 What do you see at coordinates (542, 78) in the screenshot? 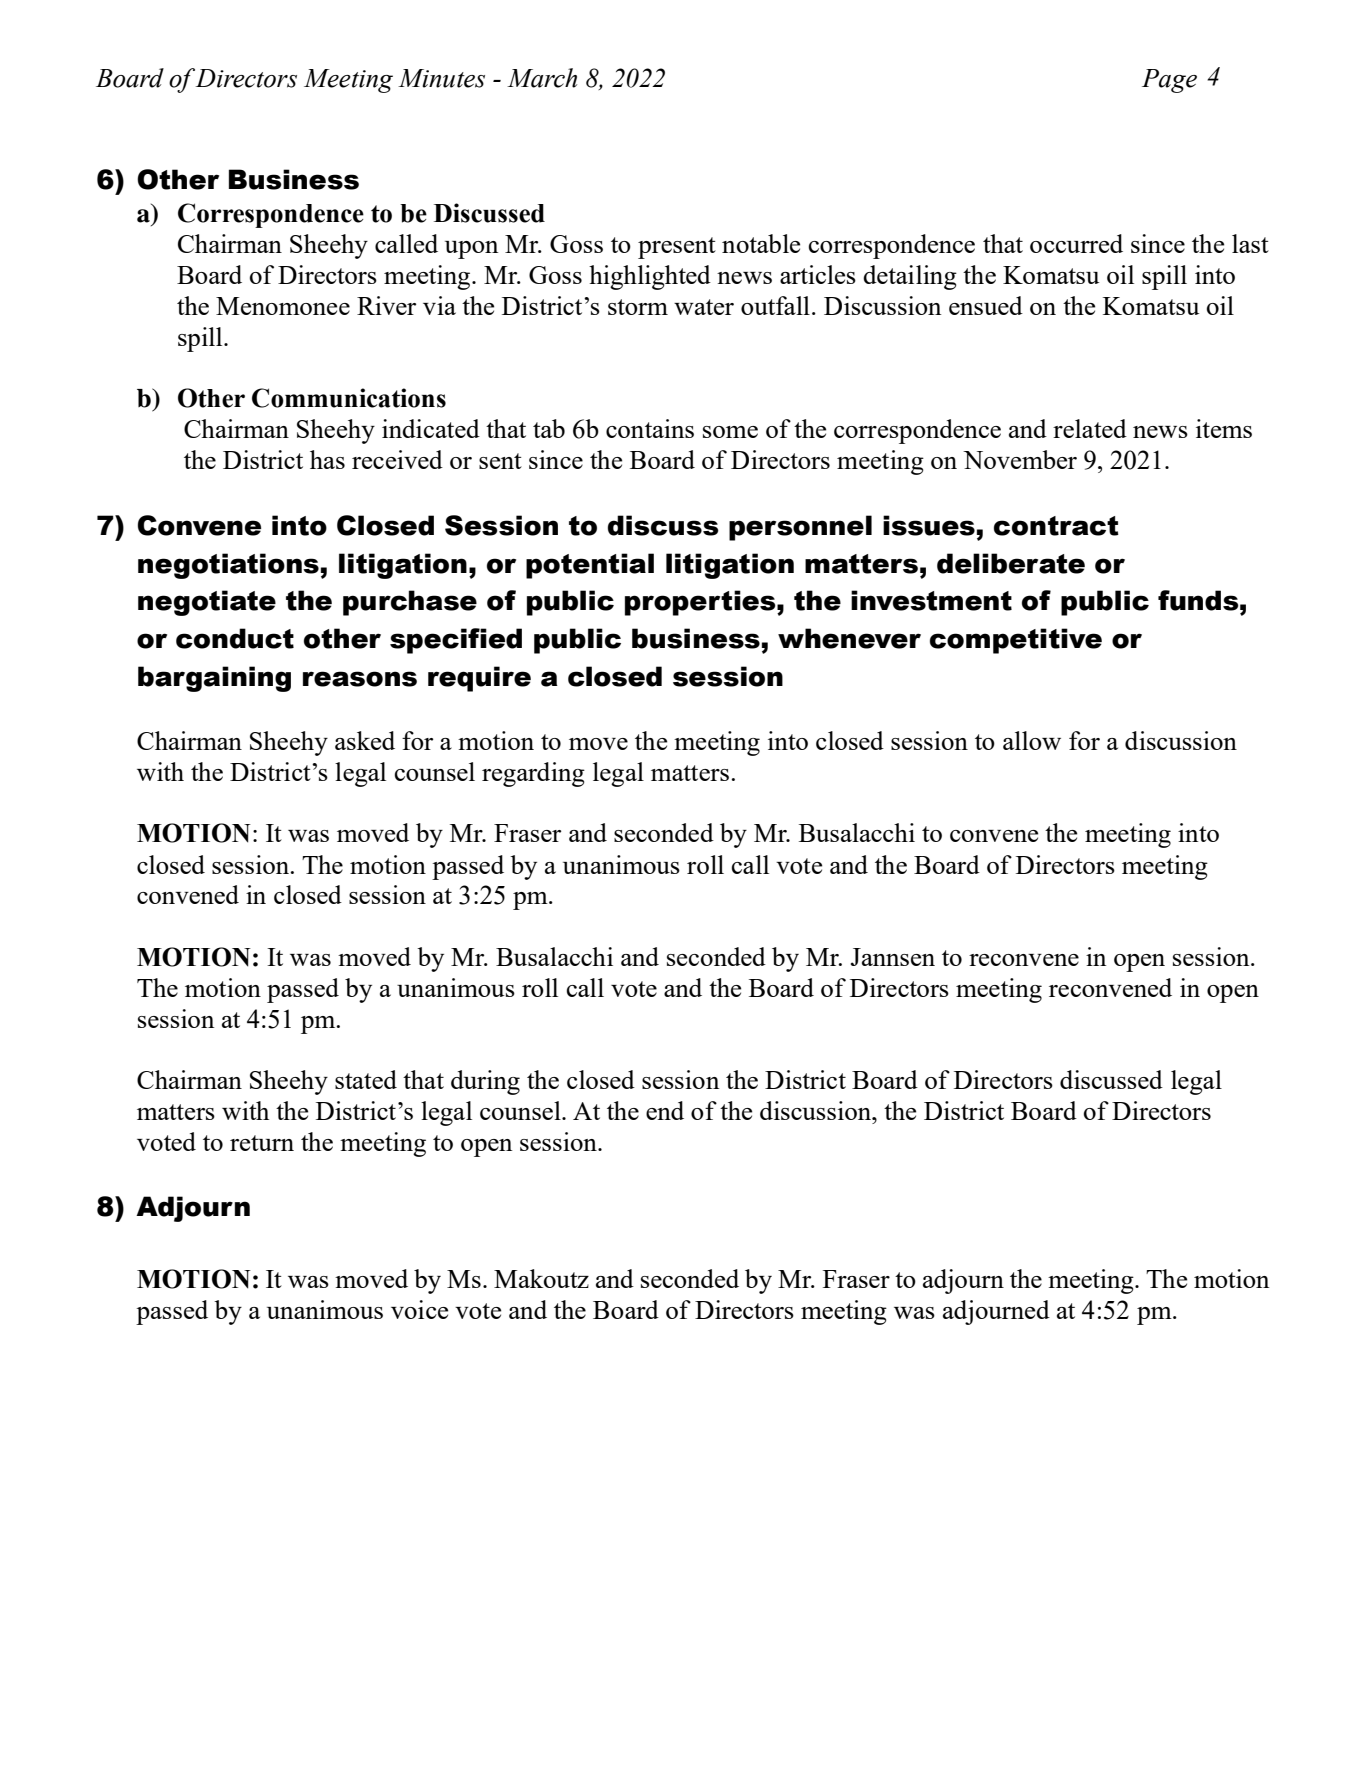
I see `March` at bounding box center [542, 78].
